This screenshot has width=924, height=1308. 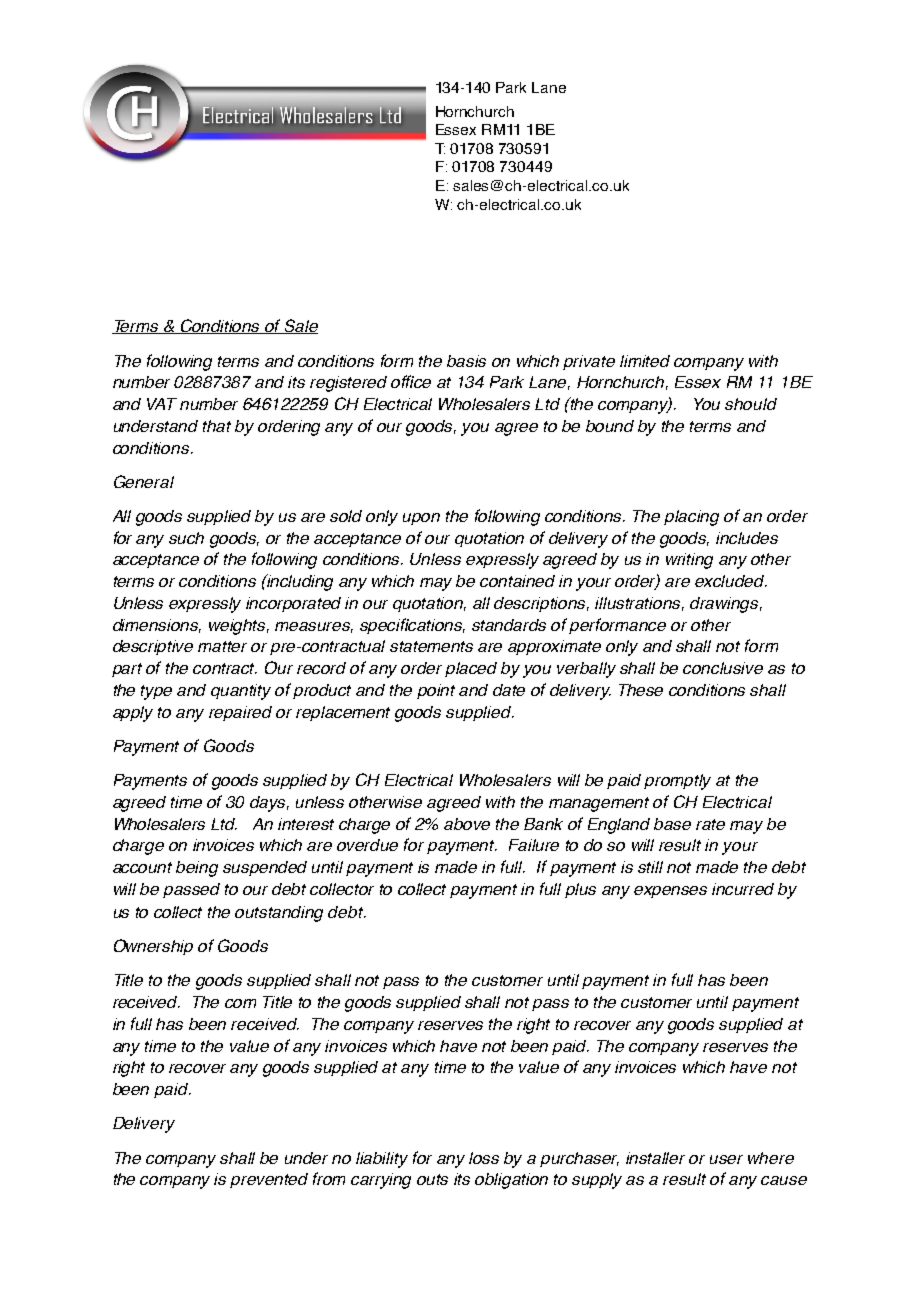 I want to click on should, so click(x=751, y=404).
